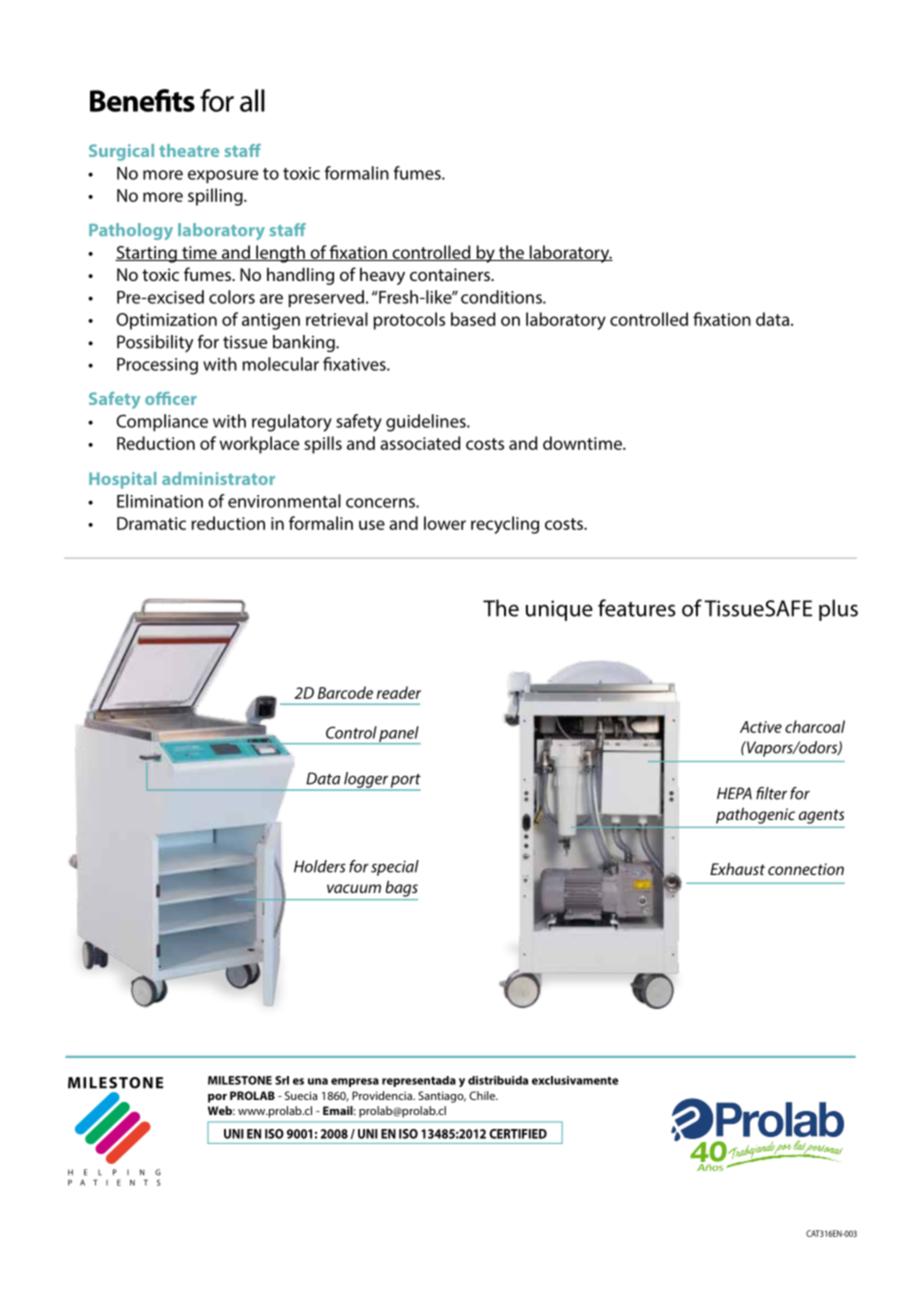 The image size is (924, 1308). What do you see at coordinates (282, 1080) in the image?
I see `Srl` at bounding box center [282, 1080].
